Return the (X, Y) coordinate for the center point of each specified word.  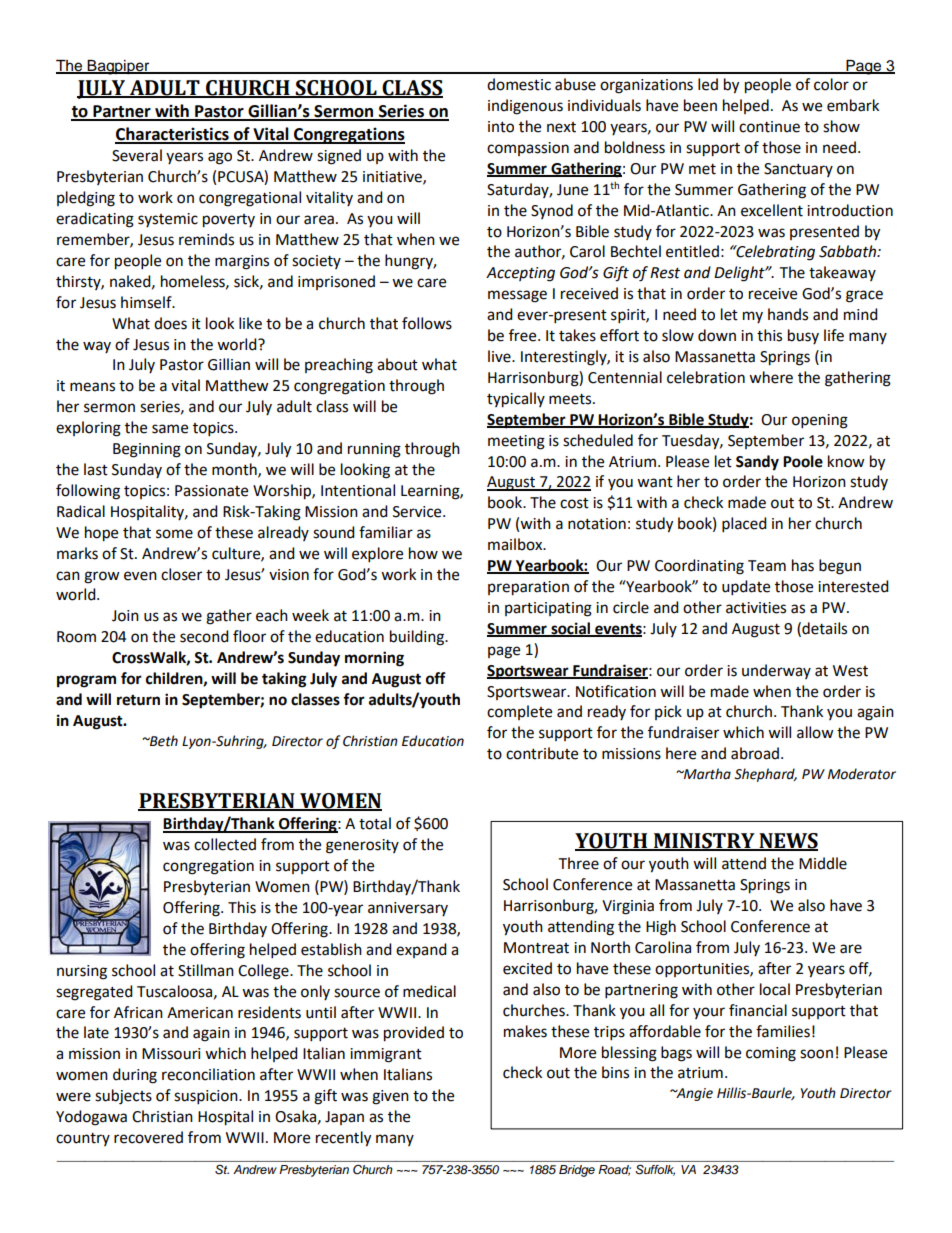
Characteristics (173, 135)
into (501, 127)
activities (756, 608)
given (390, 1097)
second (204, 636)
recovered (148, 1137)
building (418, 638)
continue (769, 127)
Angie (693, 1094)
